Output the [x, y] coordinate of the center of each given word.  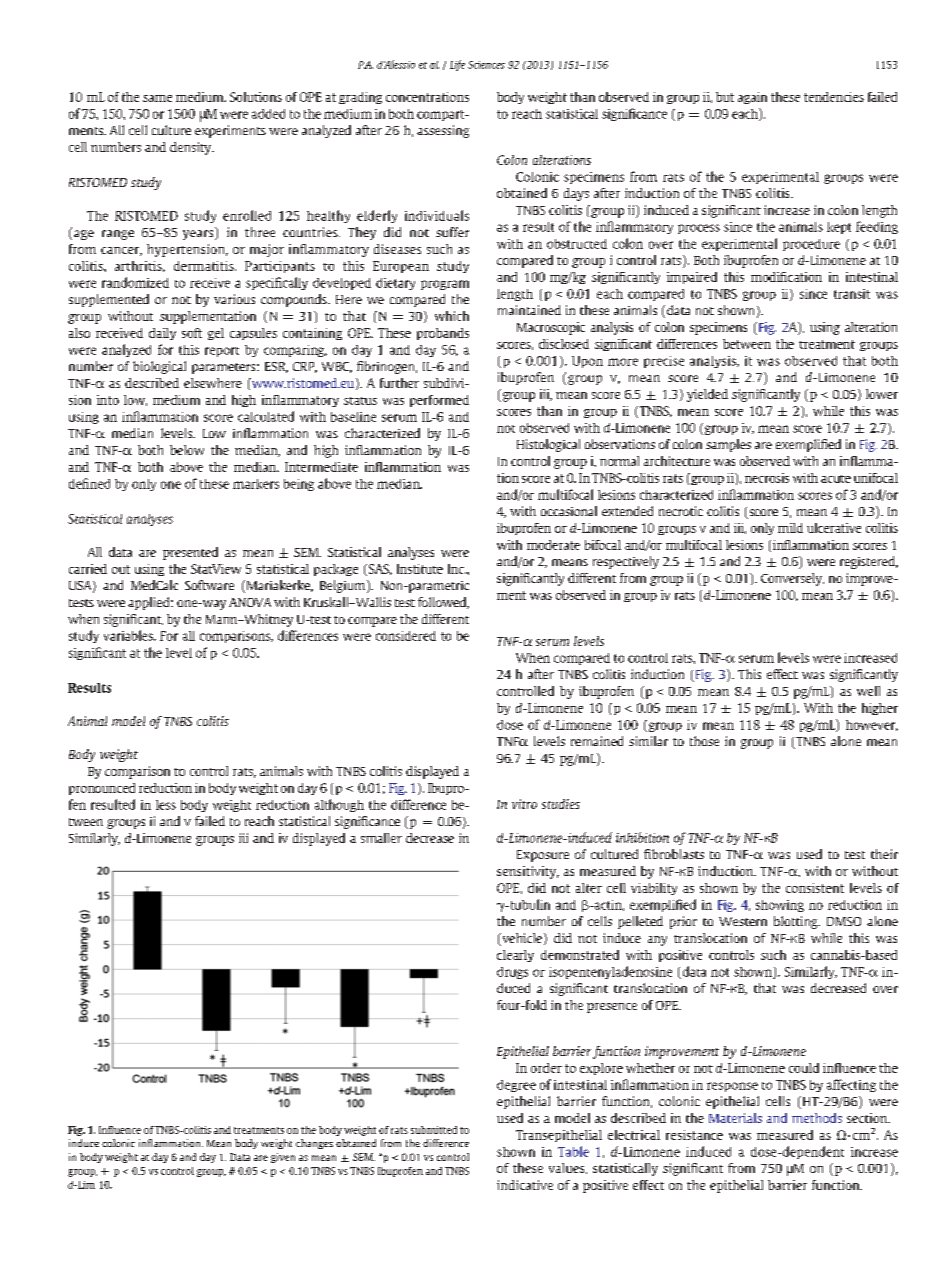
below [187, 450]
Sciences [486, 65]
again [752, 98]
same [157, 98]
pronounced [102, 789]
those [704, 741]
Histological [548, 445]
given [283, 1158]
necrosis [767, 478]
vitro [524, 804]
